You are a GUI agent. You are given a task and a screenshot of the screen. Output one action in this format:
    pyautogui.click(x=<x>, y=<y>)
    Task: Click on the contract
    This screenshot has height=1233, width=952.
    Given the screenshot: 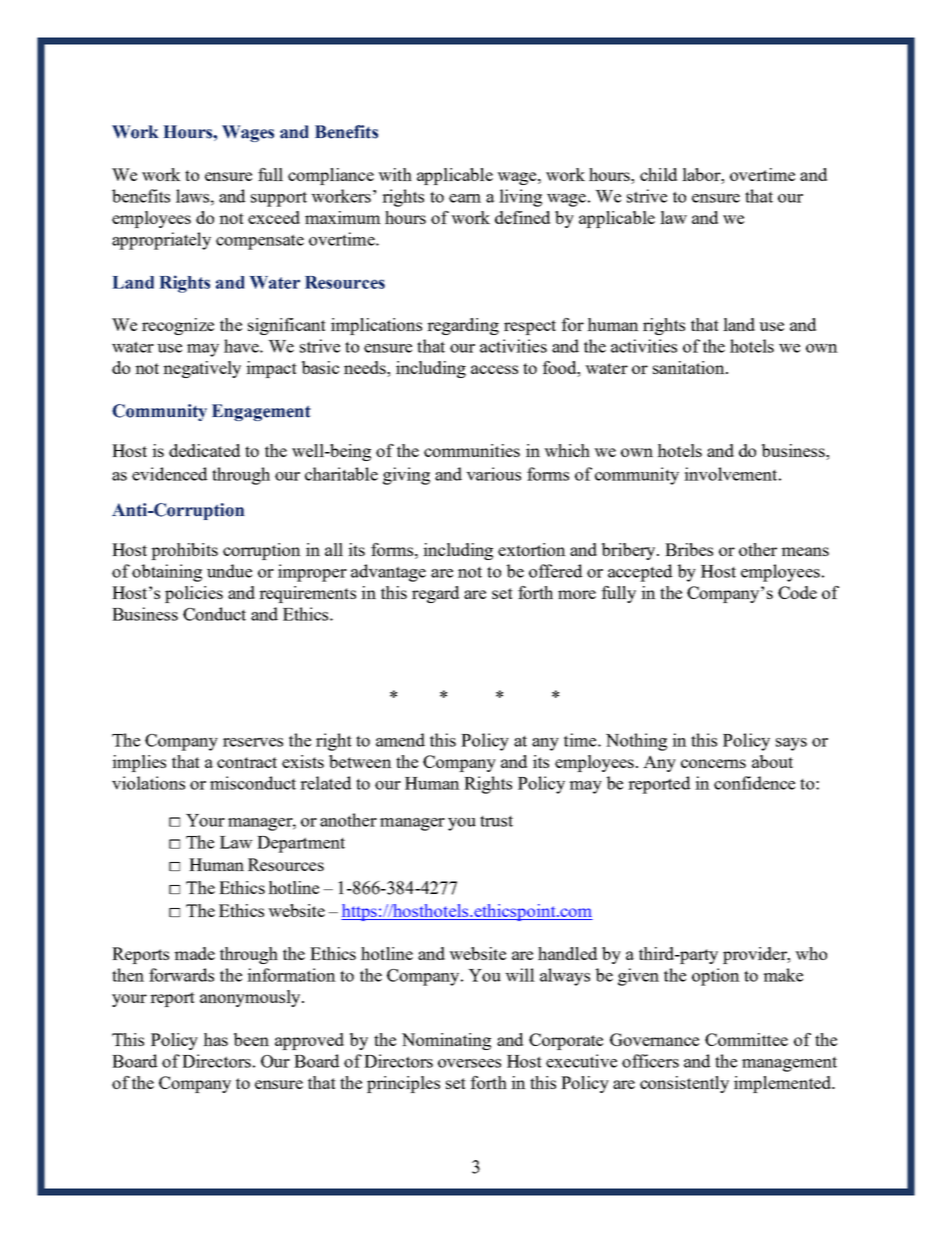 What is the action you would take?
    pyautogui.click(x=247, y=762)
